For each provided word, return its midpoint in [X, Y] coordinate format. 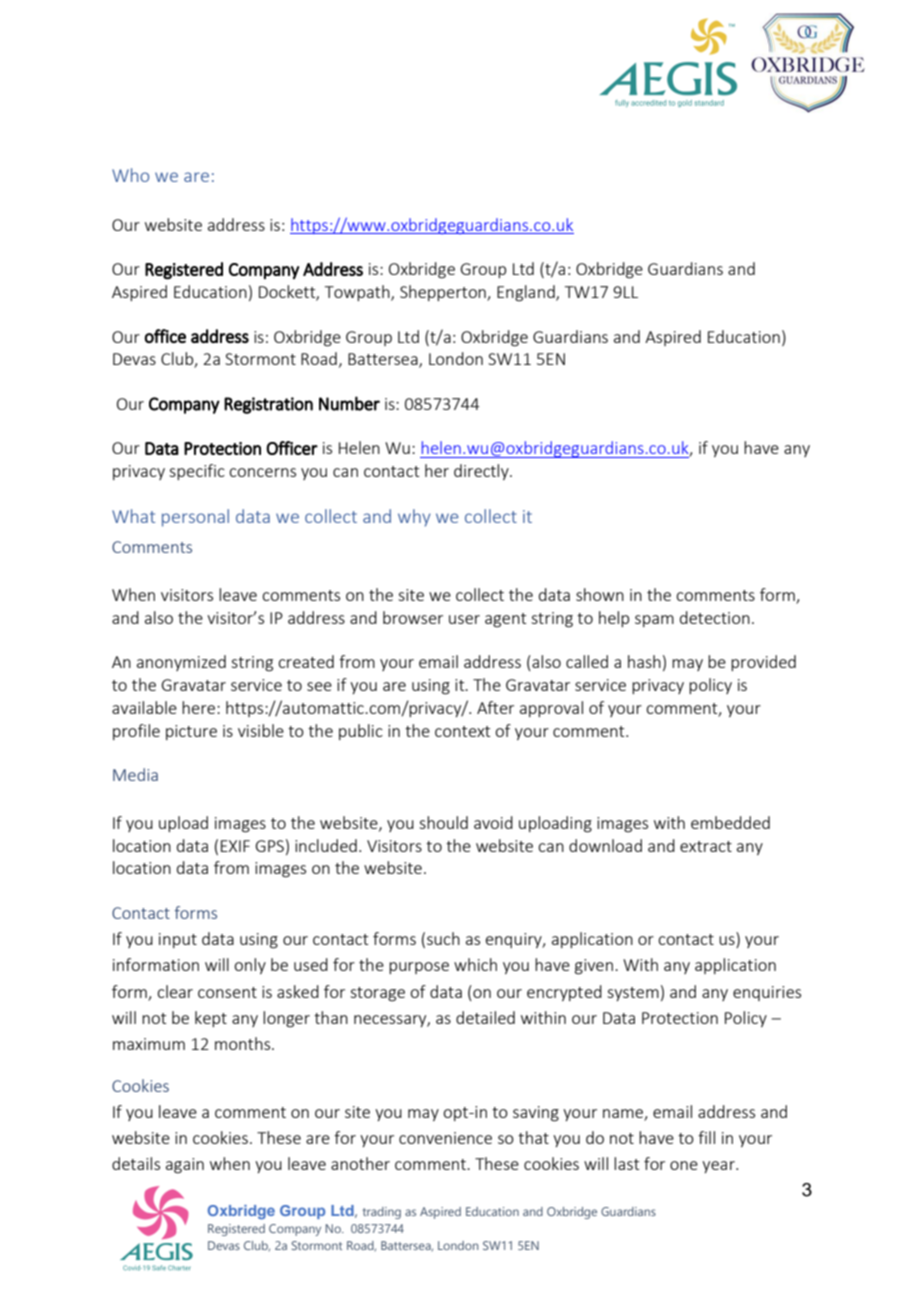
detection [715, 617]
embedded [730, 822]
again [185, 1166]
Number [349, 403]
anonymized [181, 663]
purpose [419, 968]
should [443, 822]
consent [227, 992]
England [527, 293]
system [633, 994]
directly [482, 472]
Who [130, 175]
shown [600, 594]
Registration [268, 405]
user [464, 619]
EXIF [235, 846]
